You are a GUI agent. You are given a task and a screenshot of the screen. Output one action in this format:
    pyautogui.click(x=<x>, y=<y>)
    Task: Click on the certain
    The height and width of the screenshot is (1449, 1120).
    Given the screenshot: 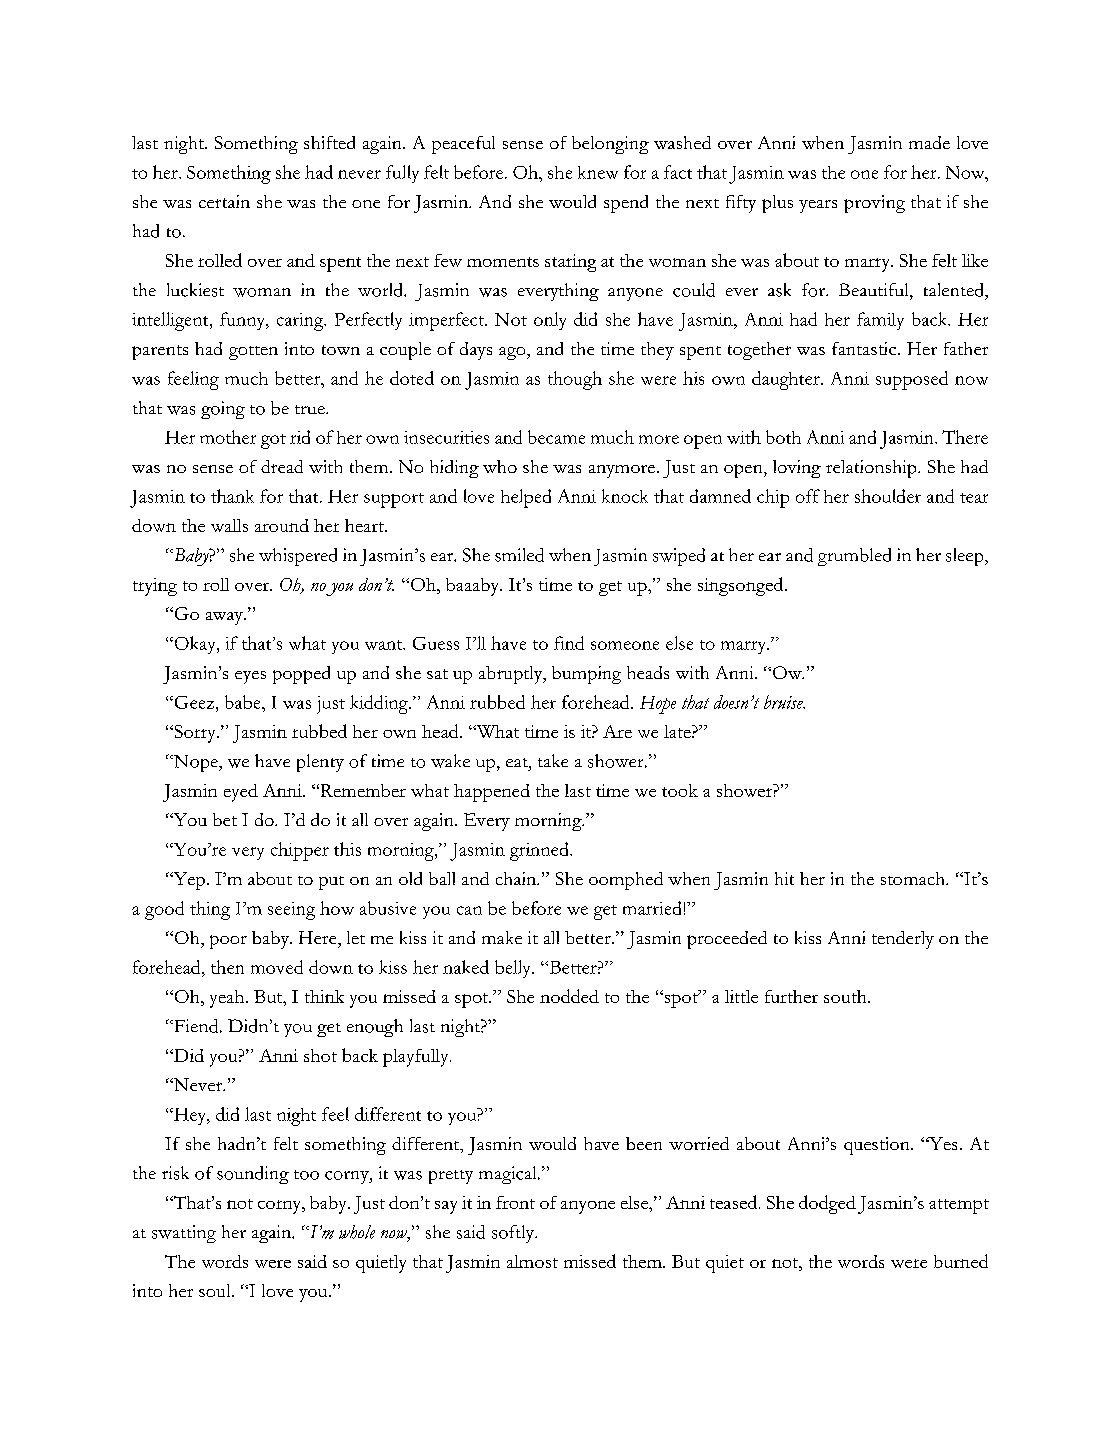 What is the action you would take?
    pyautogui.click(x=224, y=201)
